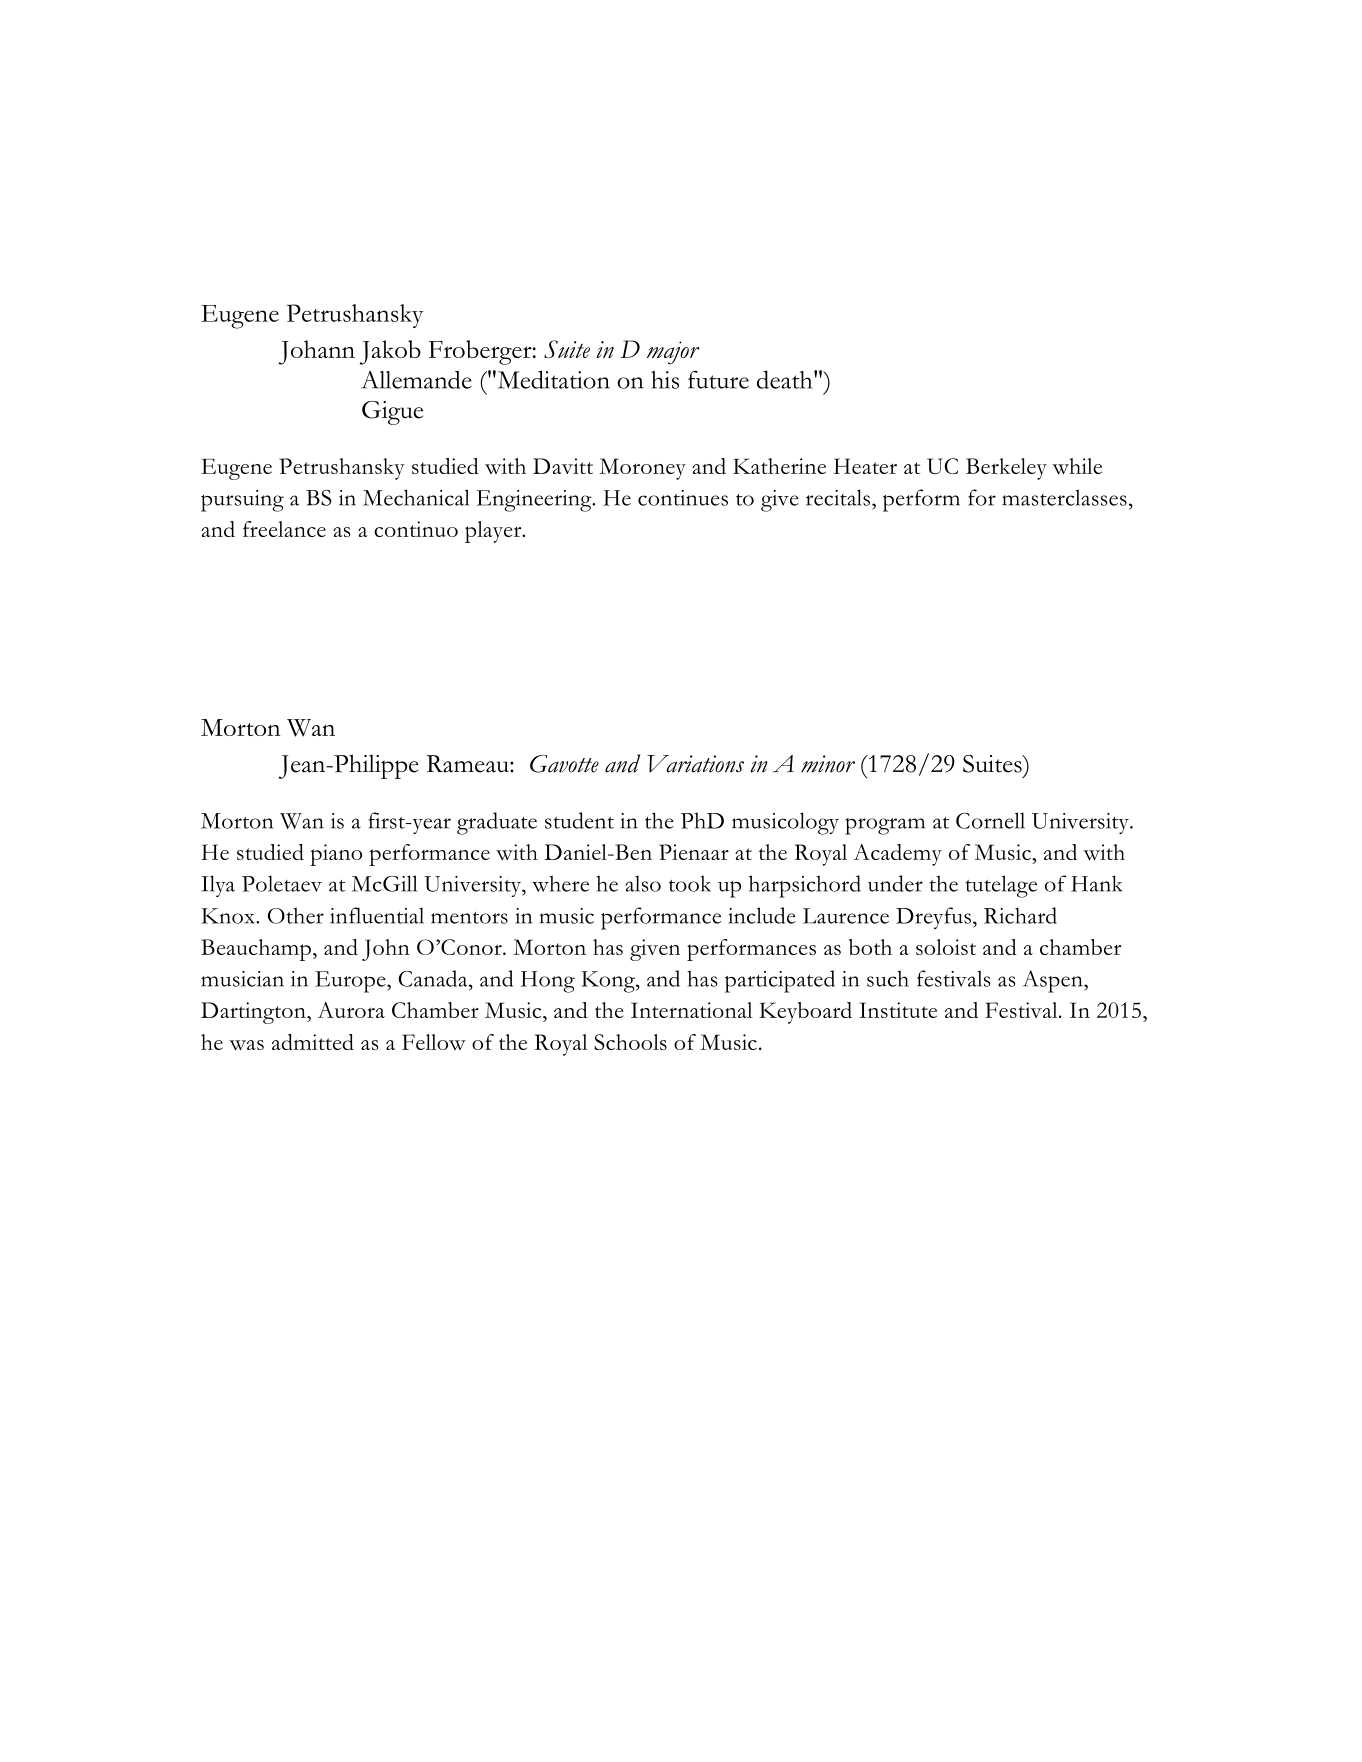 This document has width=1362, height=1762. What do you see at coordinates (786, 379) in the document?
I see `death` at bounding box center [786, 379].
